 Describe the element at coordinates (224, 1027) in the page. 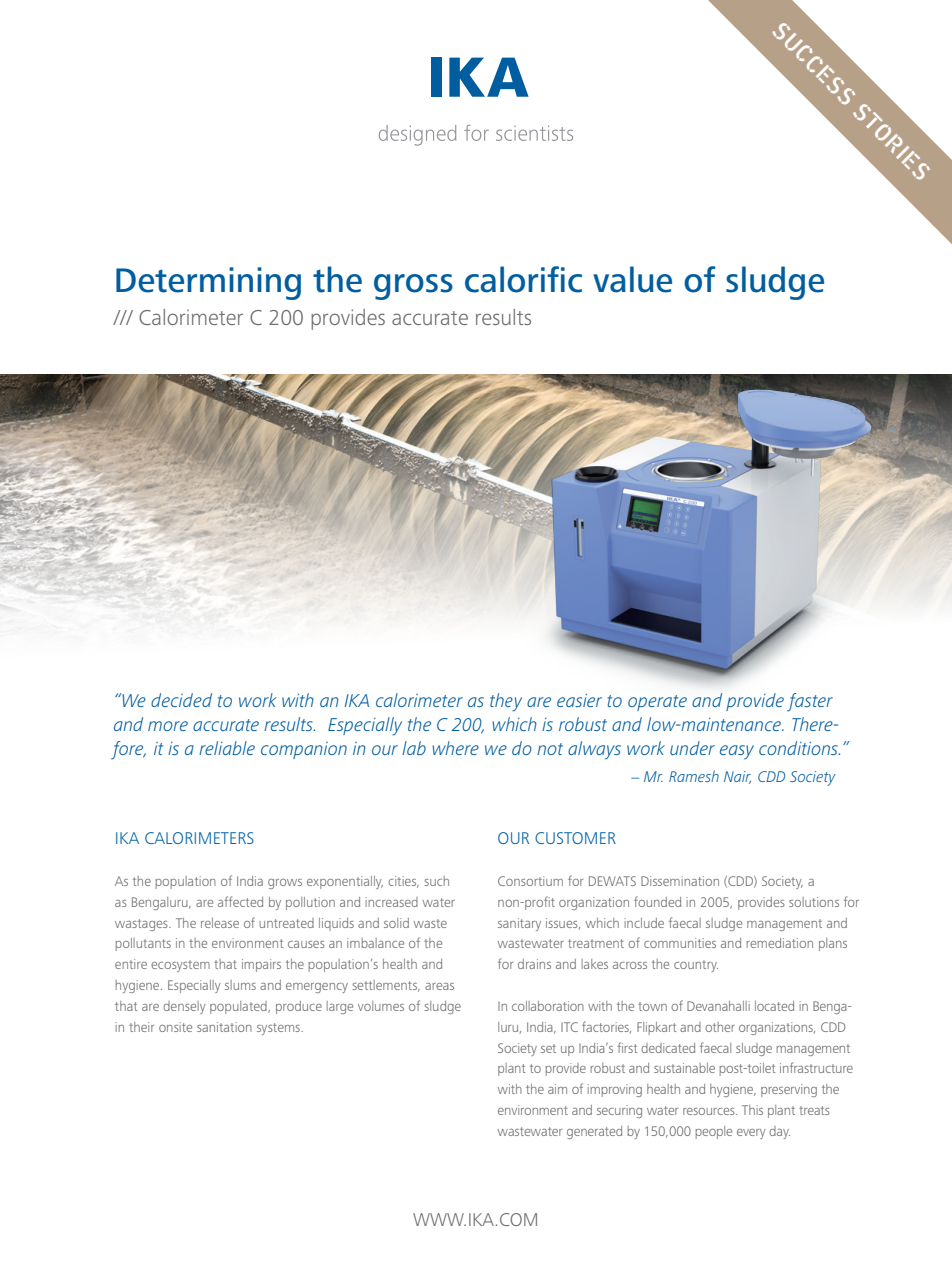

I see `sanitation` at that location.
